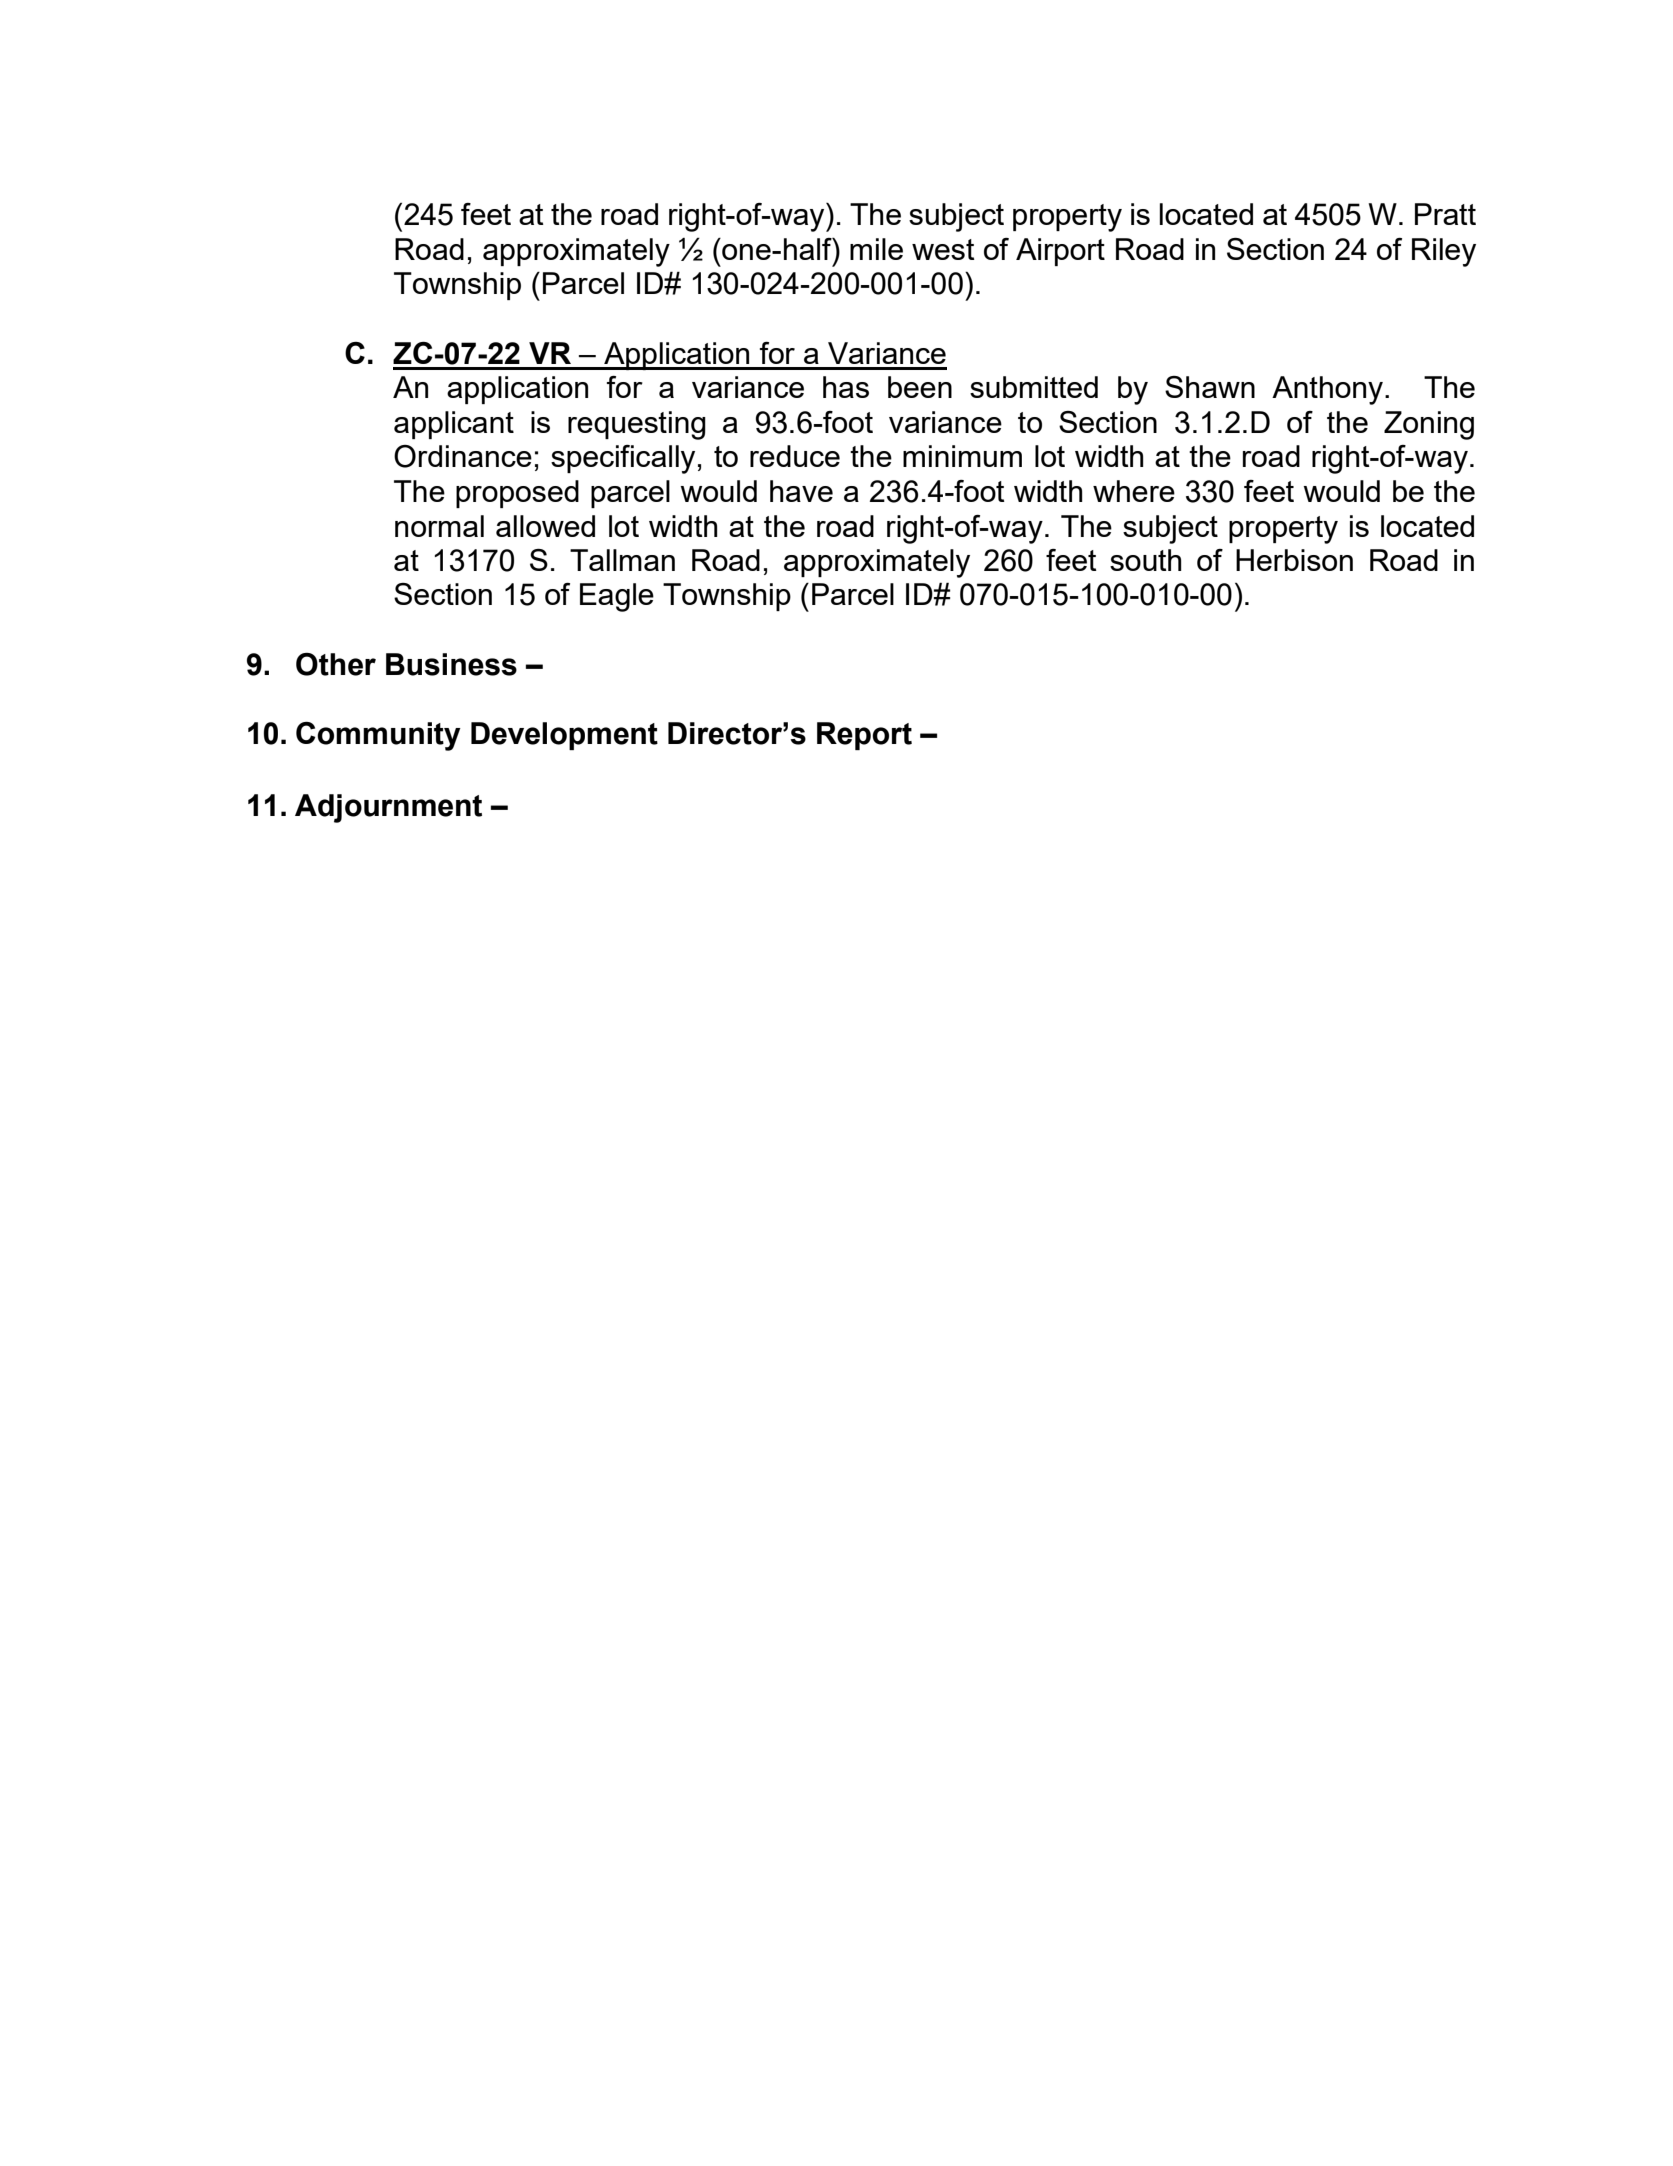 Image resolution: width=1673 pixels, height=2166 pixels. Describe the element at coordinates (564, 736) in the screenshot. I see `Development` at that location.
